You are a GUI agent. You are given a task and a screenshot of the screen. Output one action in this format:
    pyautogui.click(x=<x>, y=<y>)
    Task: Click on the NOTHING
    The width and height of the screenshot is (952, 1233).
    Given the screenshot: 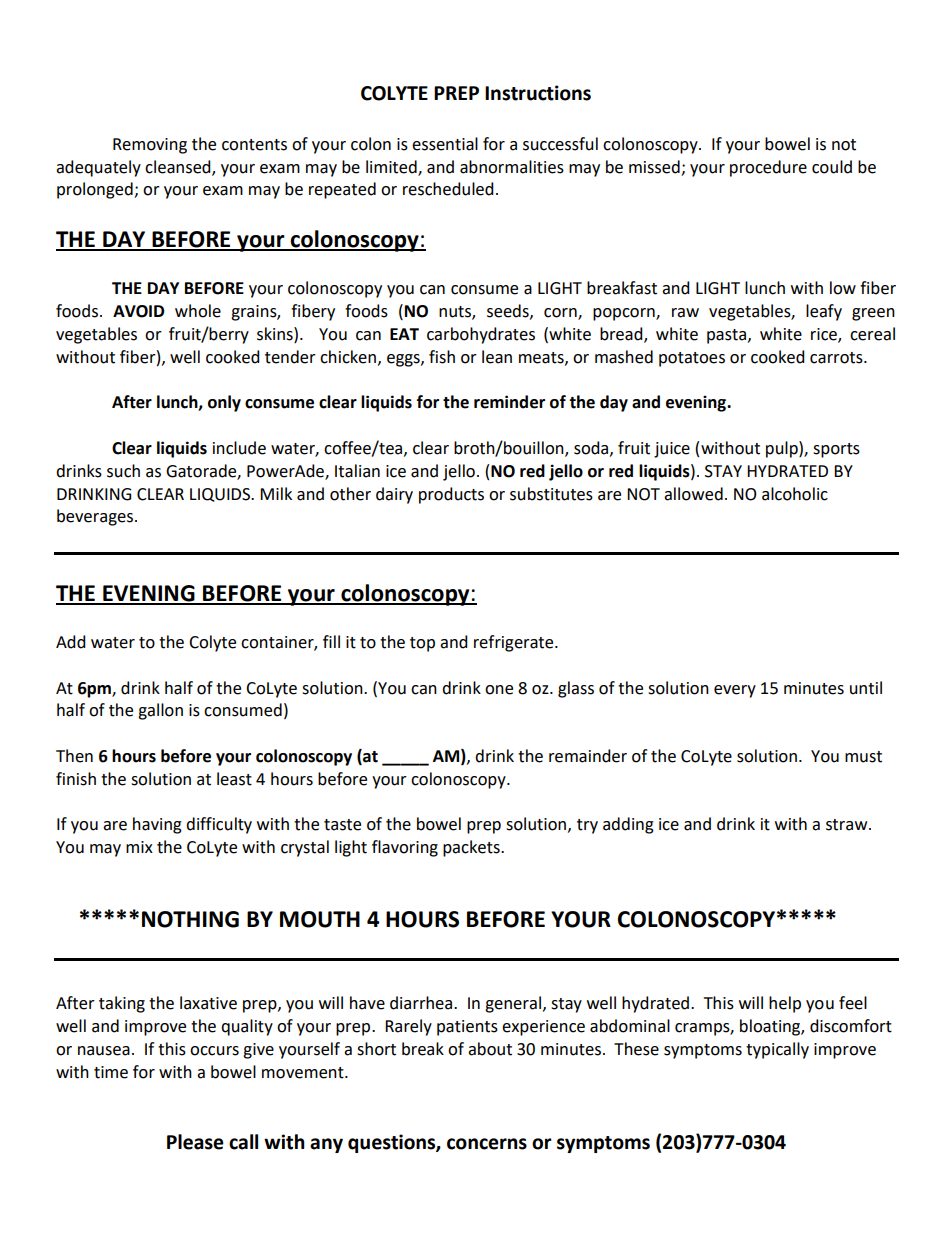 What is the action you would take?
    pyautogui.click(x=190, y=919)
